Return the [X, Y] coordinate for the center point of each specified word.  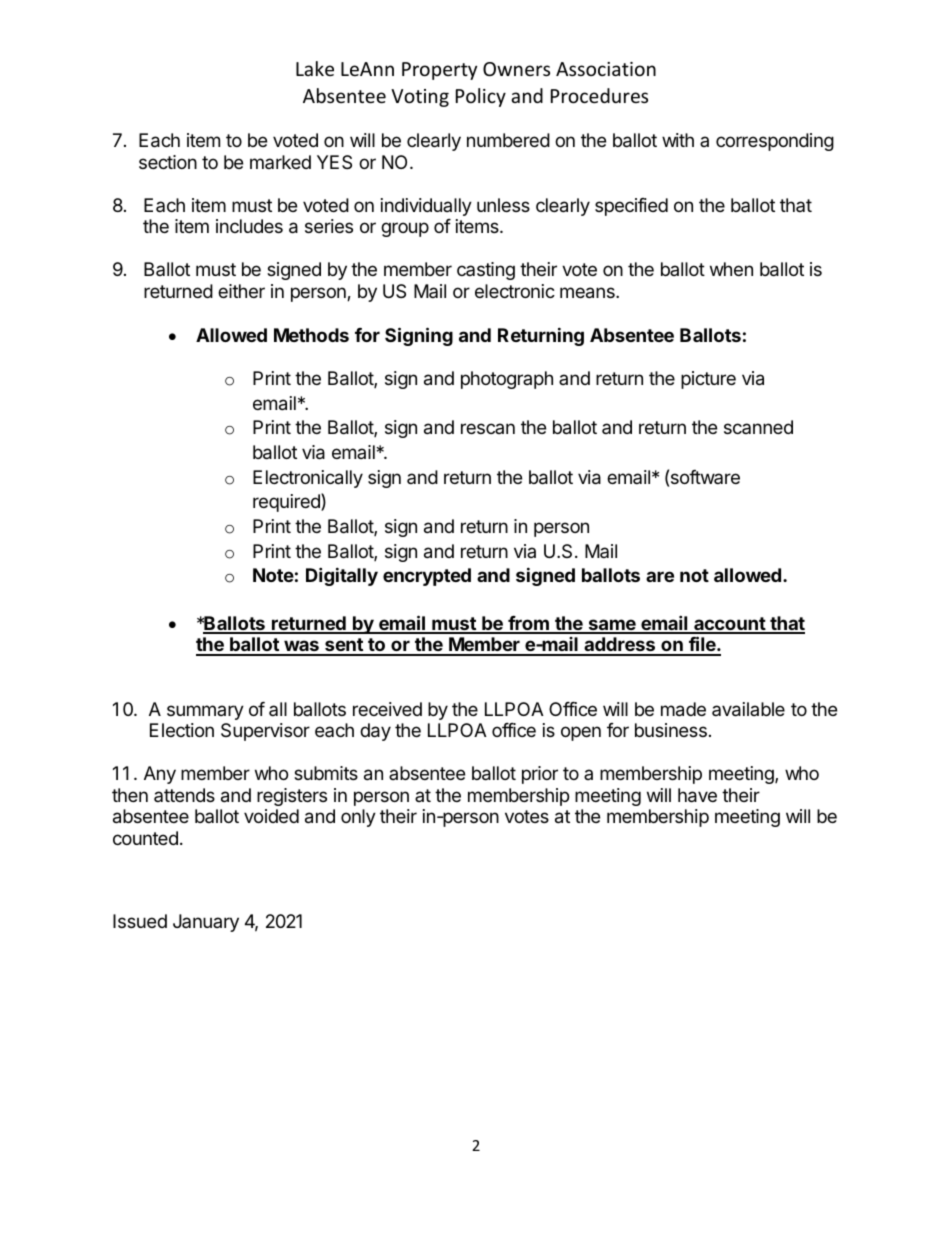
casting [486, 271]
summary [205, 712]
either [241, 291]
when [731, 269]
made [683, 709]
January [206, 923]
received [387, 709]
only [358, 818]
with [678, 140]
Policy [481, 97]
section [168, 162]
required [287, 502]
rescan [488, 428]
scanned [758, 427]
